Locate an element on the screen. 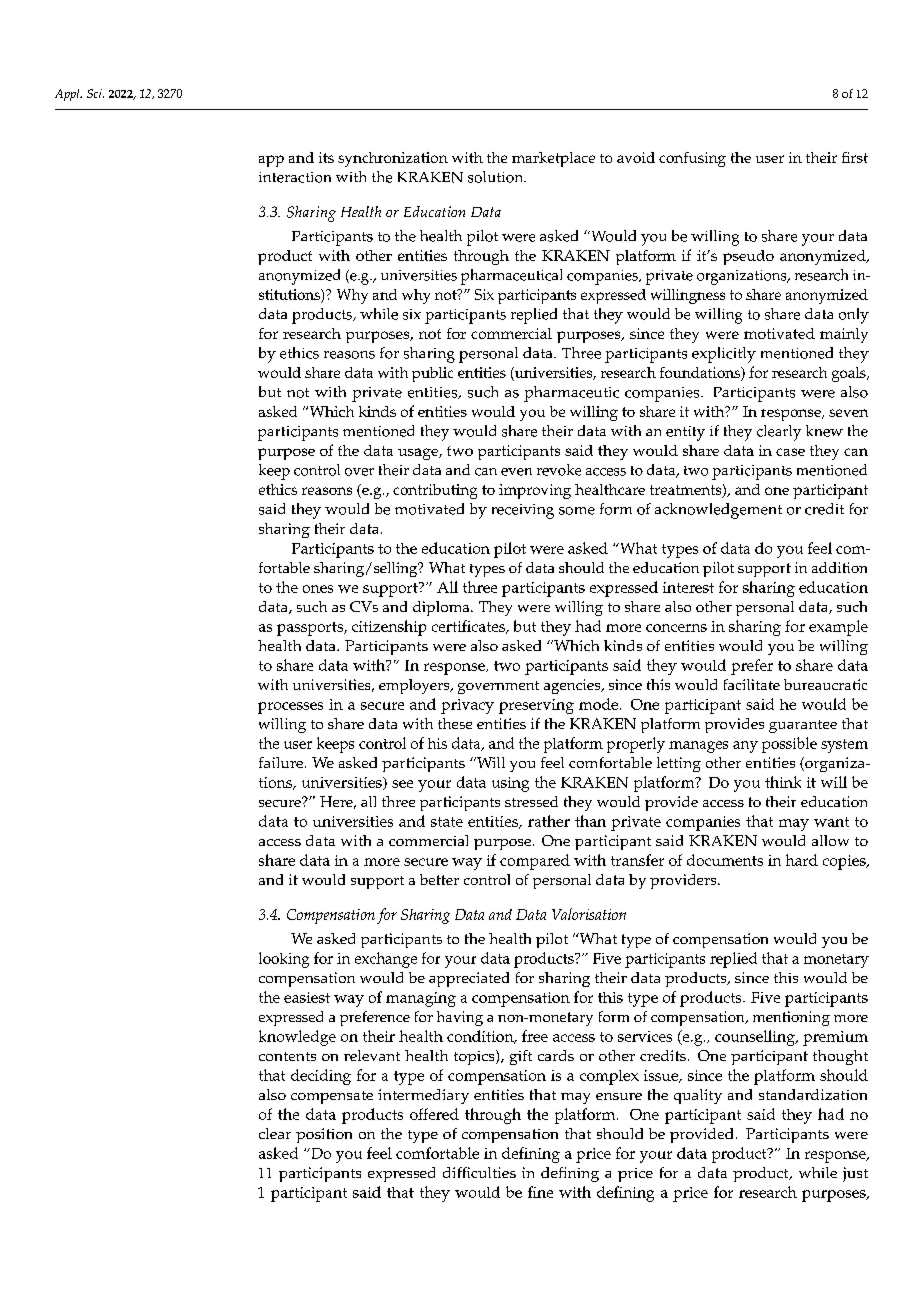 This screenshot has height=1308, width=924. Sci is located at coordinates (95, 93).
